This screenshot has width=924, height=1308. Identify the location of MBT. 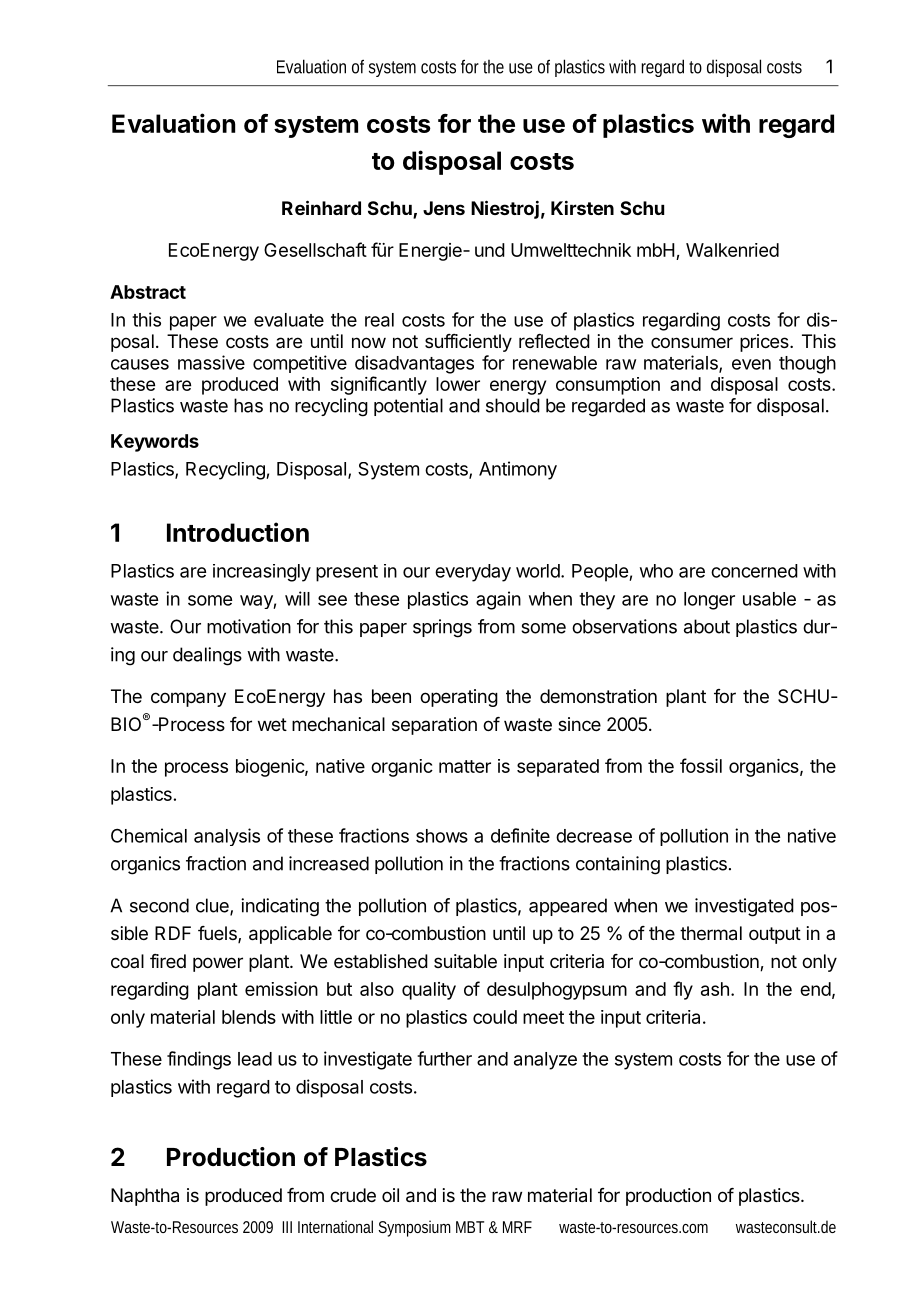
(470, 1227).
